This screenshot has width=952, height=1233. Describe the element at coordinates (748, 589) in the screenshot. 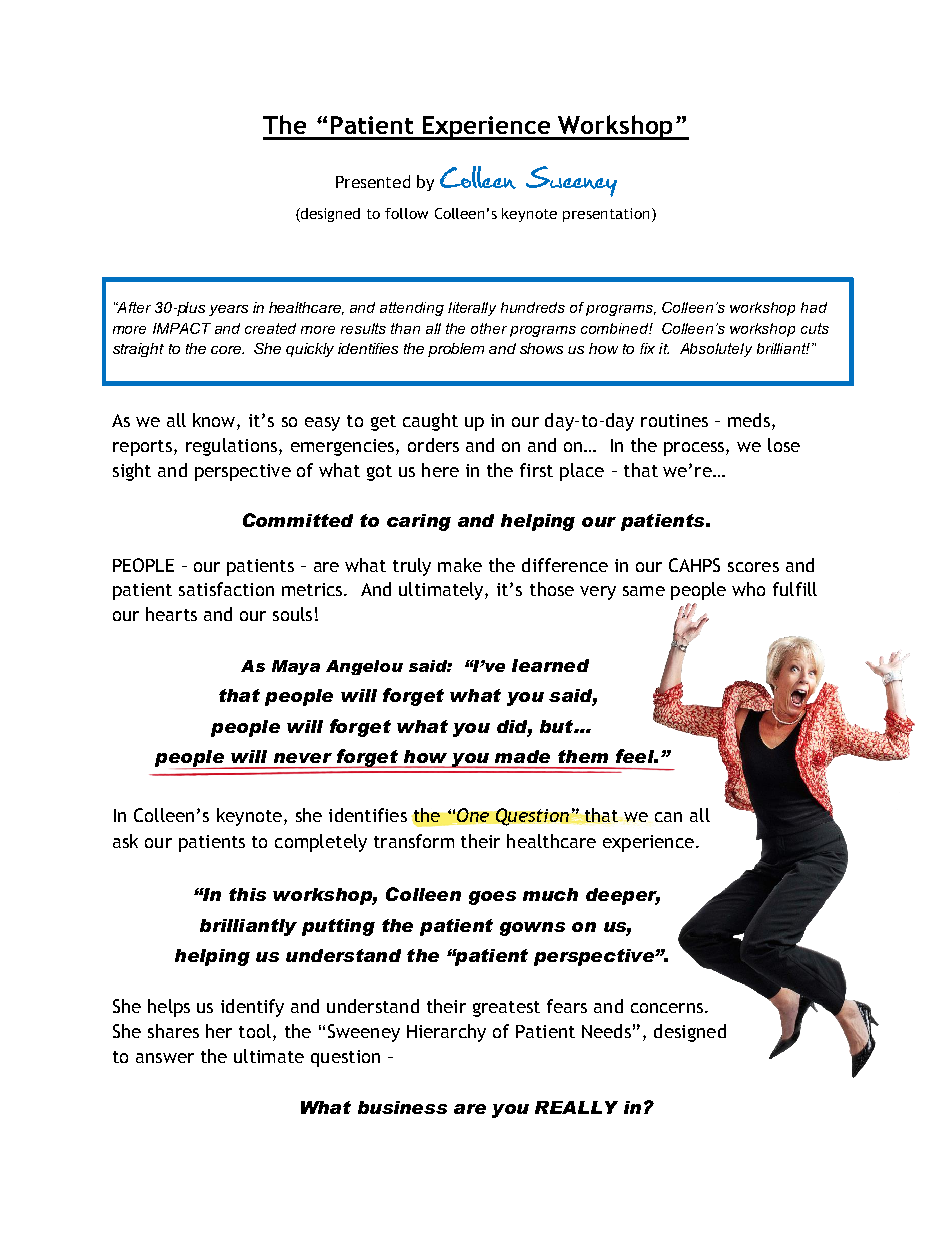

I see `who` at that location.
